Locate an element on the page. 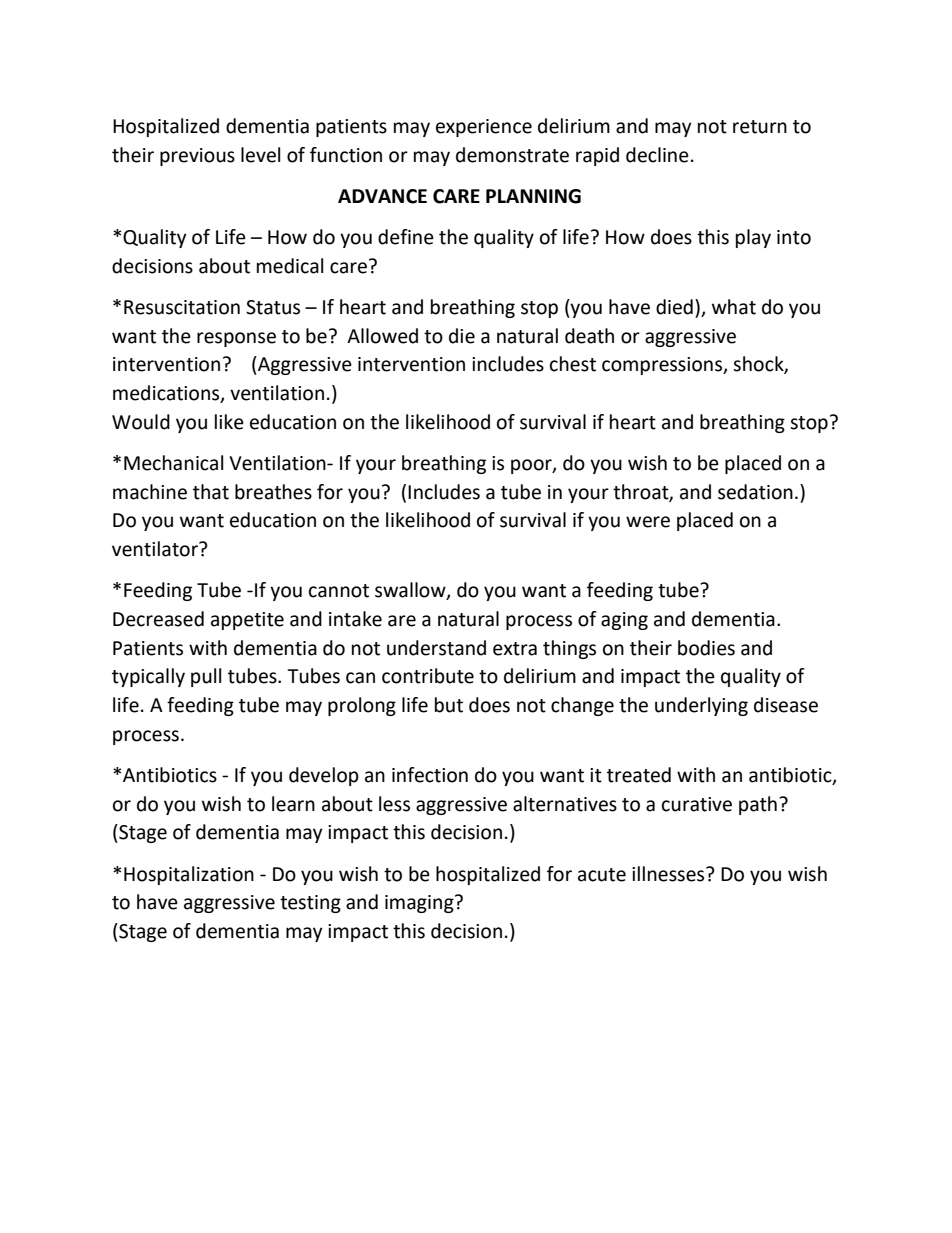 Image resolution: width=952 pixels, height=1233 pixels. Would is located at coordinates (141, 422).
